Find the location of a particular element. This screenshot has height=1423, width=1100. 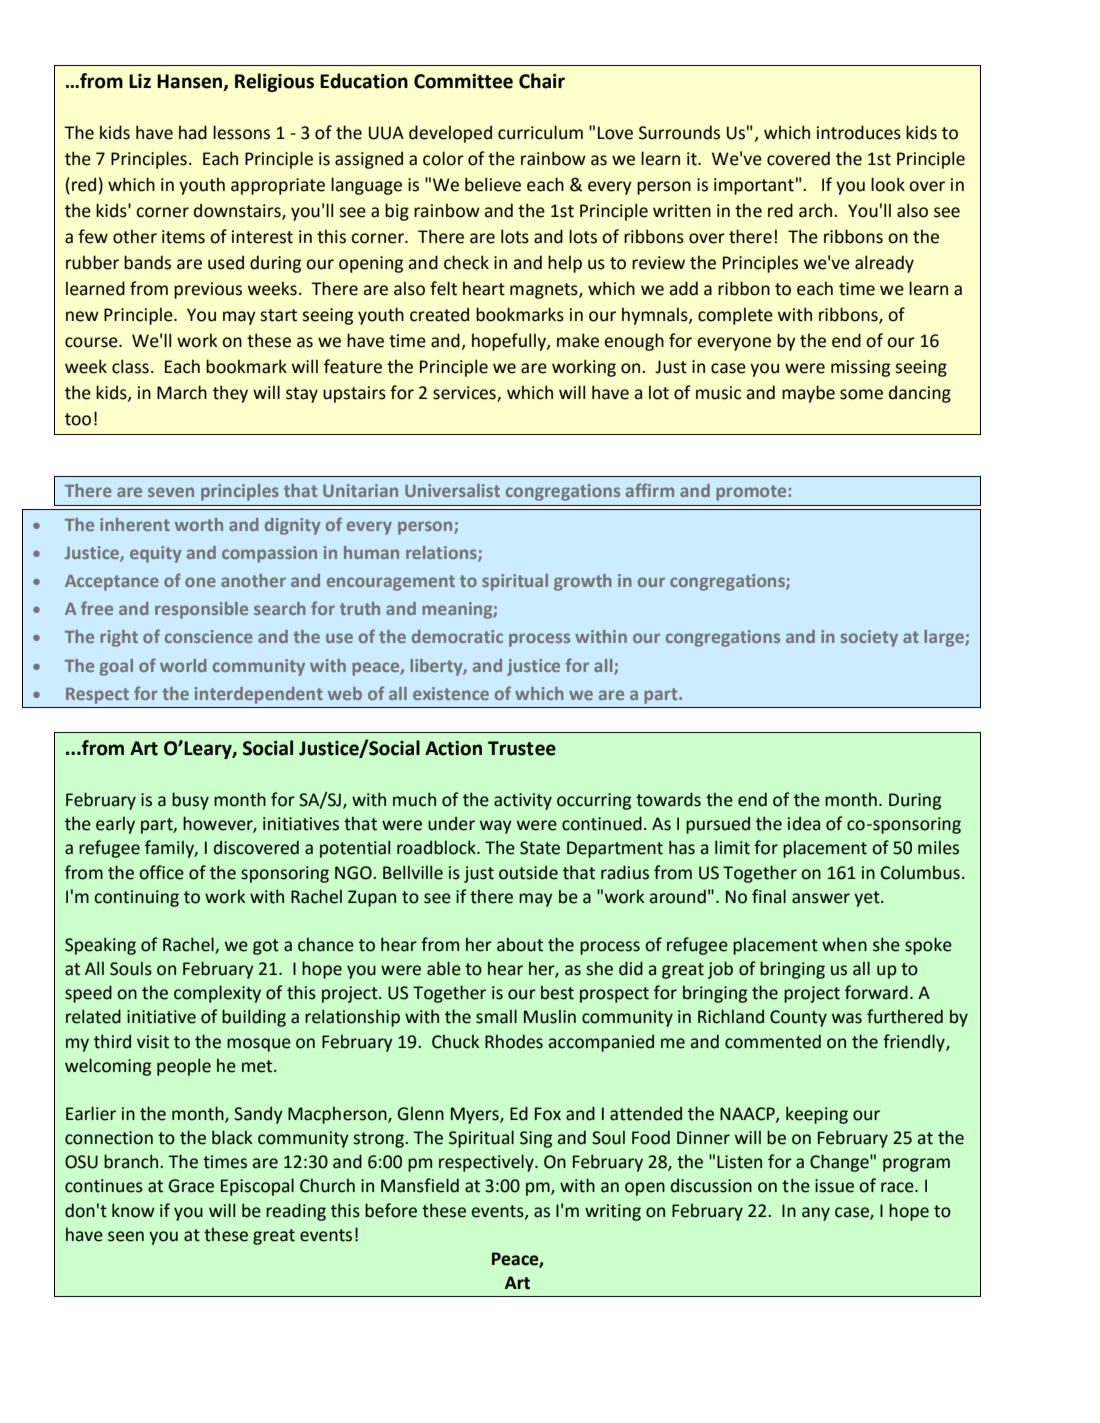

curriculum is located at coordinates (540, 132).
